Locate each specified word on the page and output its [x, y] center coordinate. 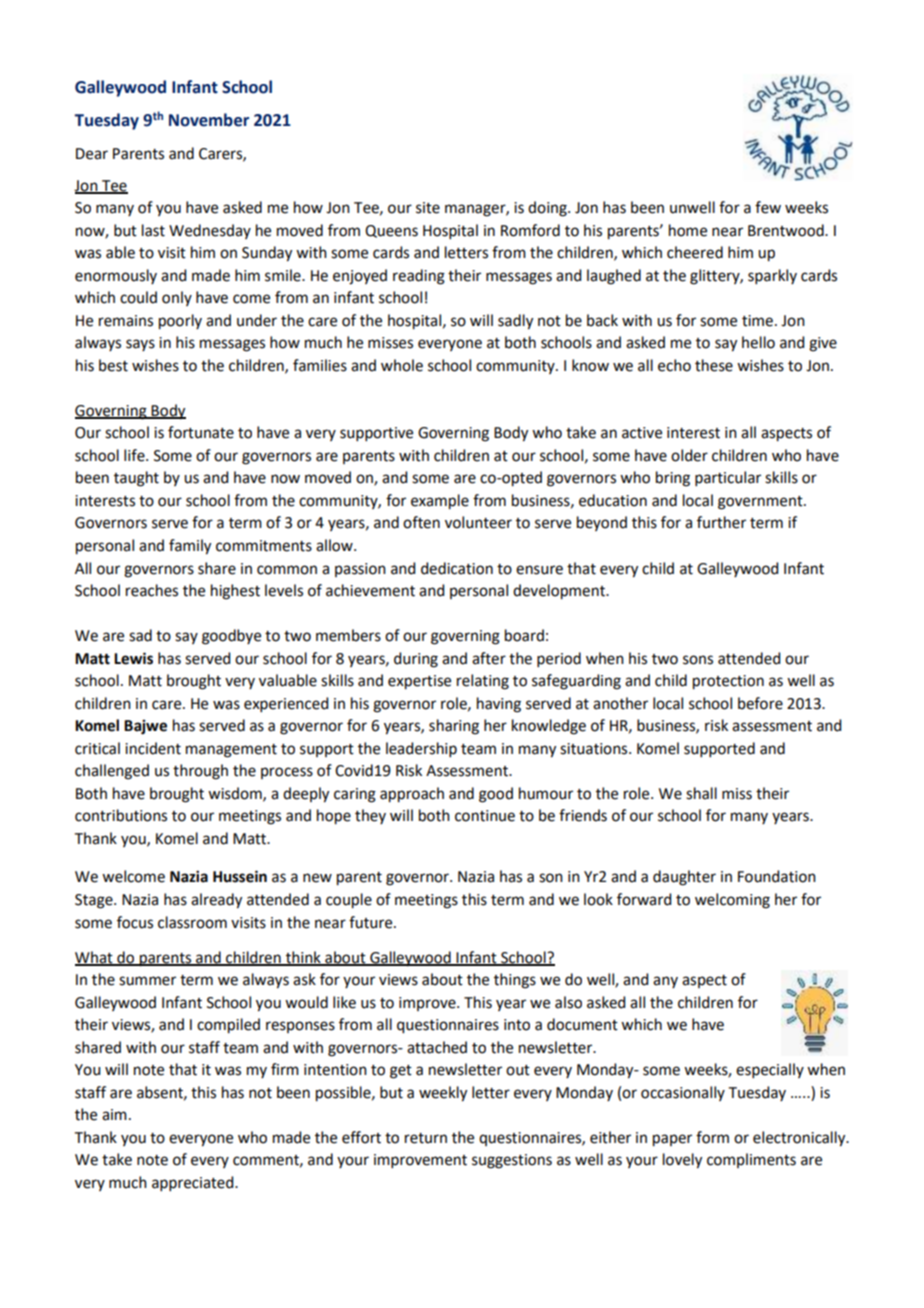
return [426, 1138]
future [372, 922]
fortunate [201, 432]
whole [402, 365]
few [768, 207]
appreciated [194, 1183]
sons [698, 660]
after [489, 658]
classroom [192, 922]
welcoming [732, 901]
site [428, 208]
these [714, 365]
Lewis [133, 658]
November [209, 120]
